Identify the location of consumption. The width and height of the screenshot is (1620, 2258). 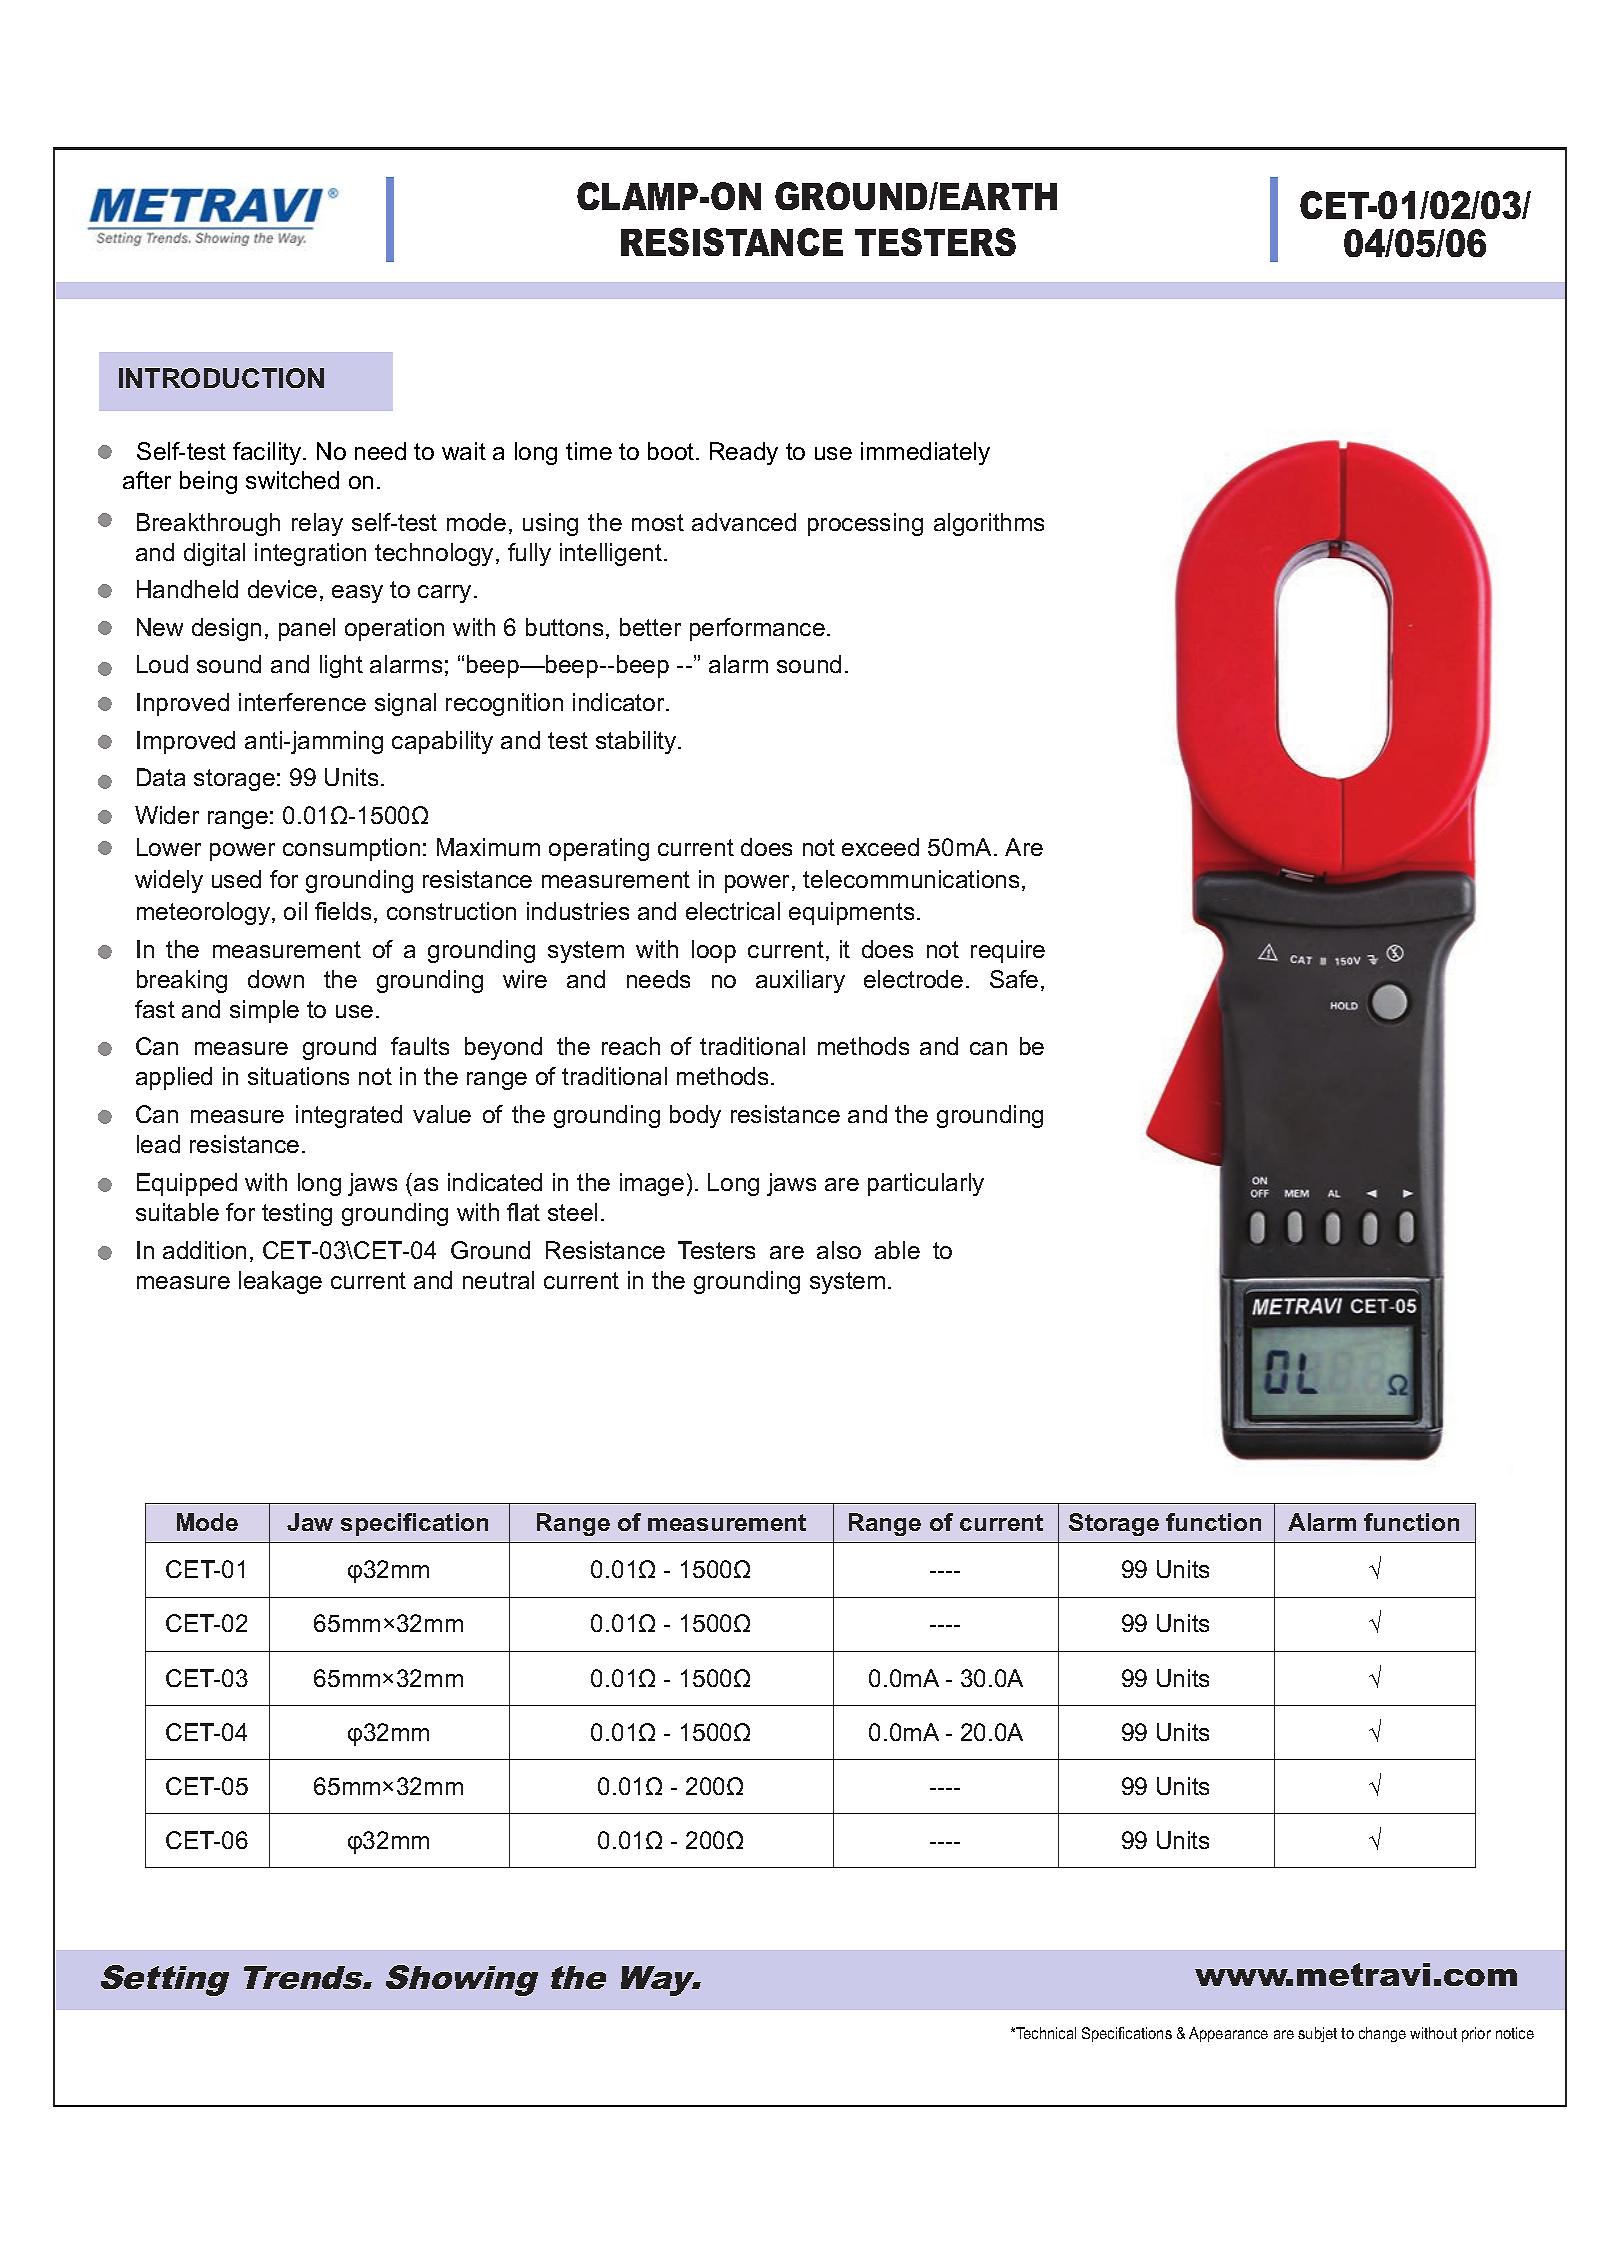
(351, 849).
